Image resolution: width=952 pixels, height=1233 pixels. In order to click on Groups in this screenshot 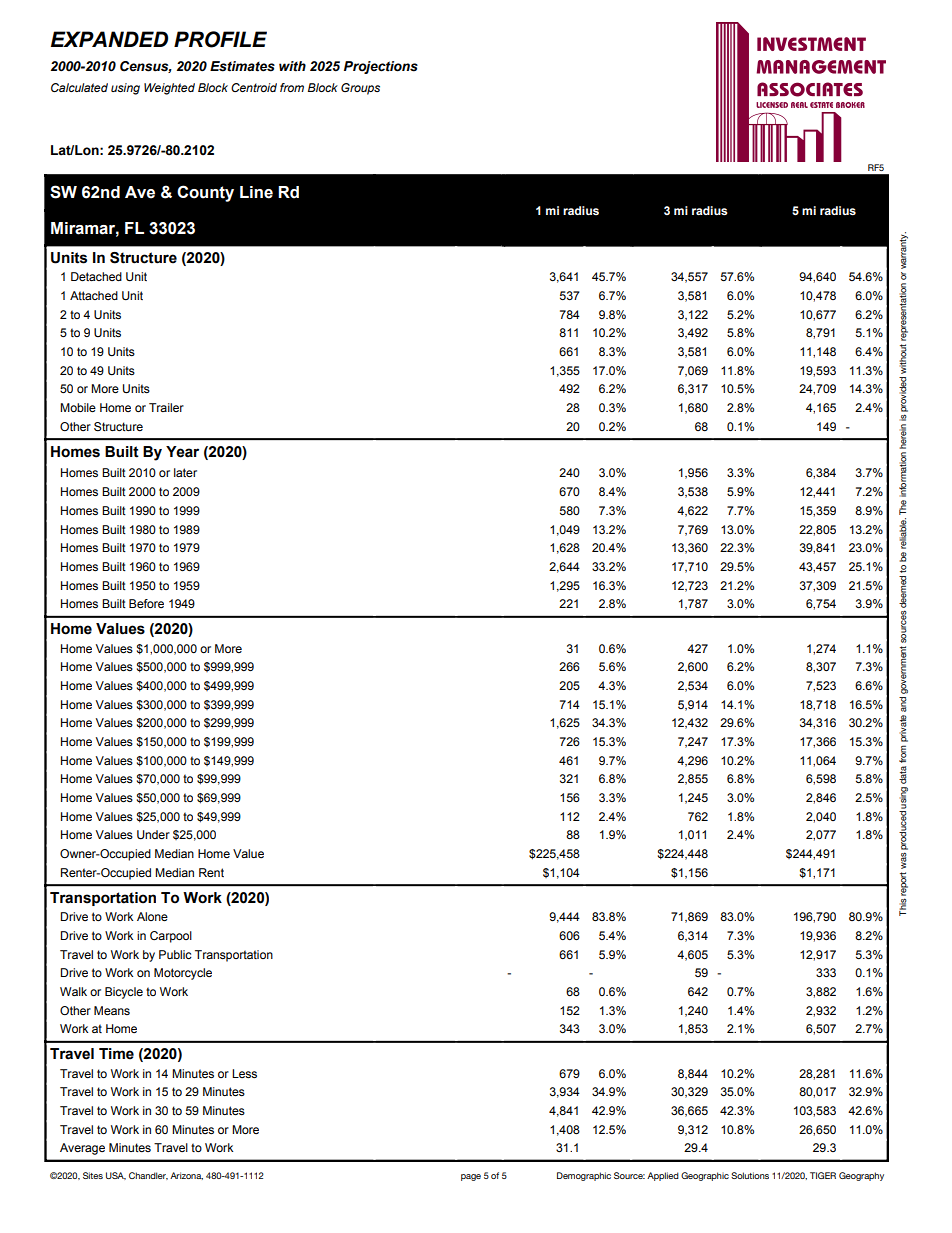, I will do `click(360, 89)`.
